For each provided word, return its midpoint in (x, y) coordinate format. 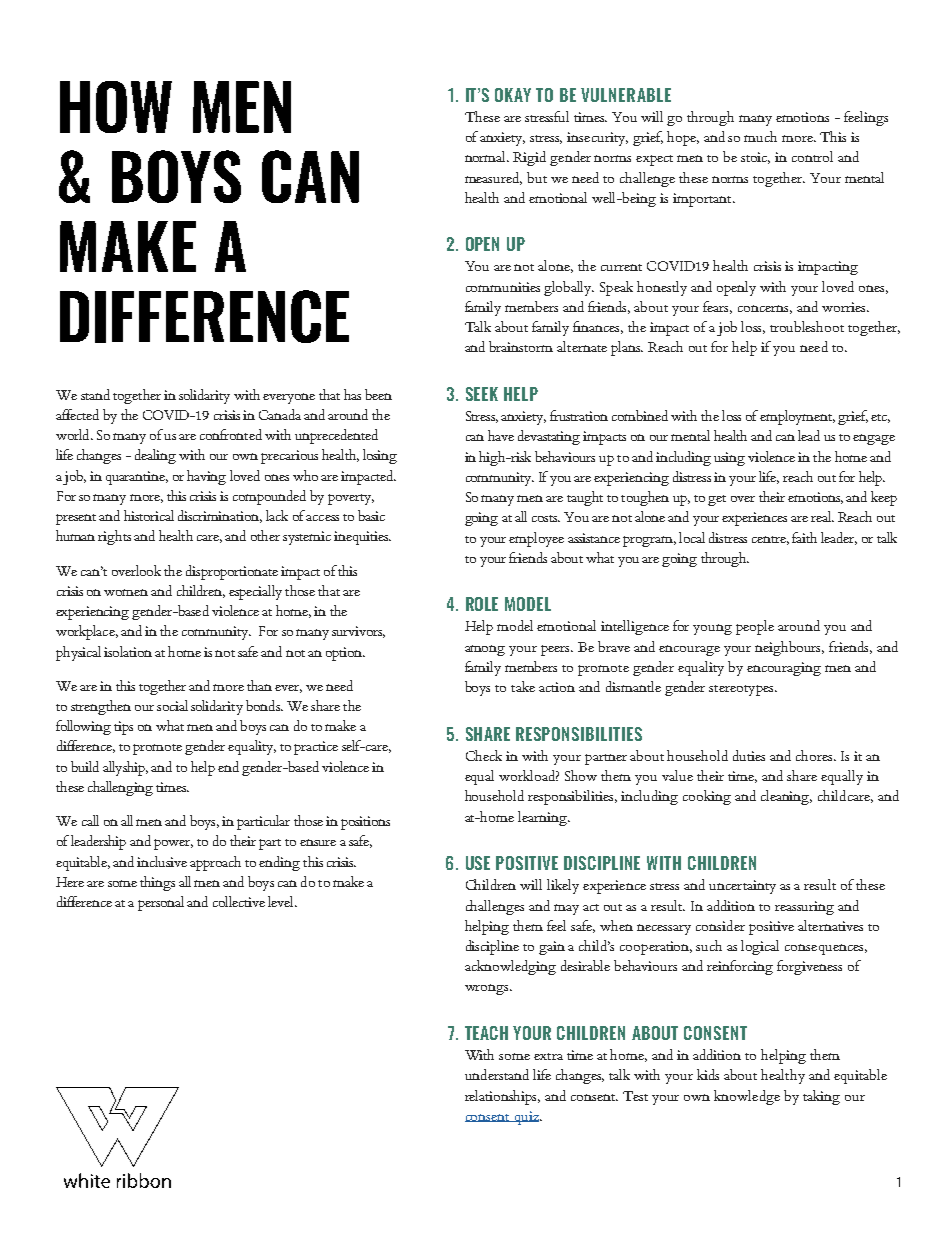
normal (487, 156)
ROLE (482, 604)
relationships (502, 1097)
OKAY (513, 95)
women (126, 592)
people (755, 627)
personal (161, 903)
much (760, 136)
